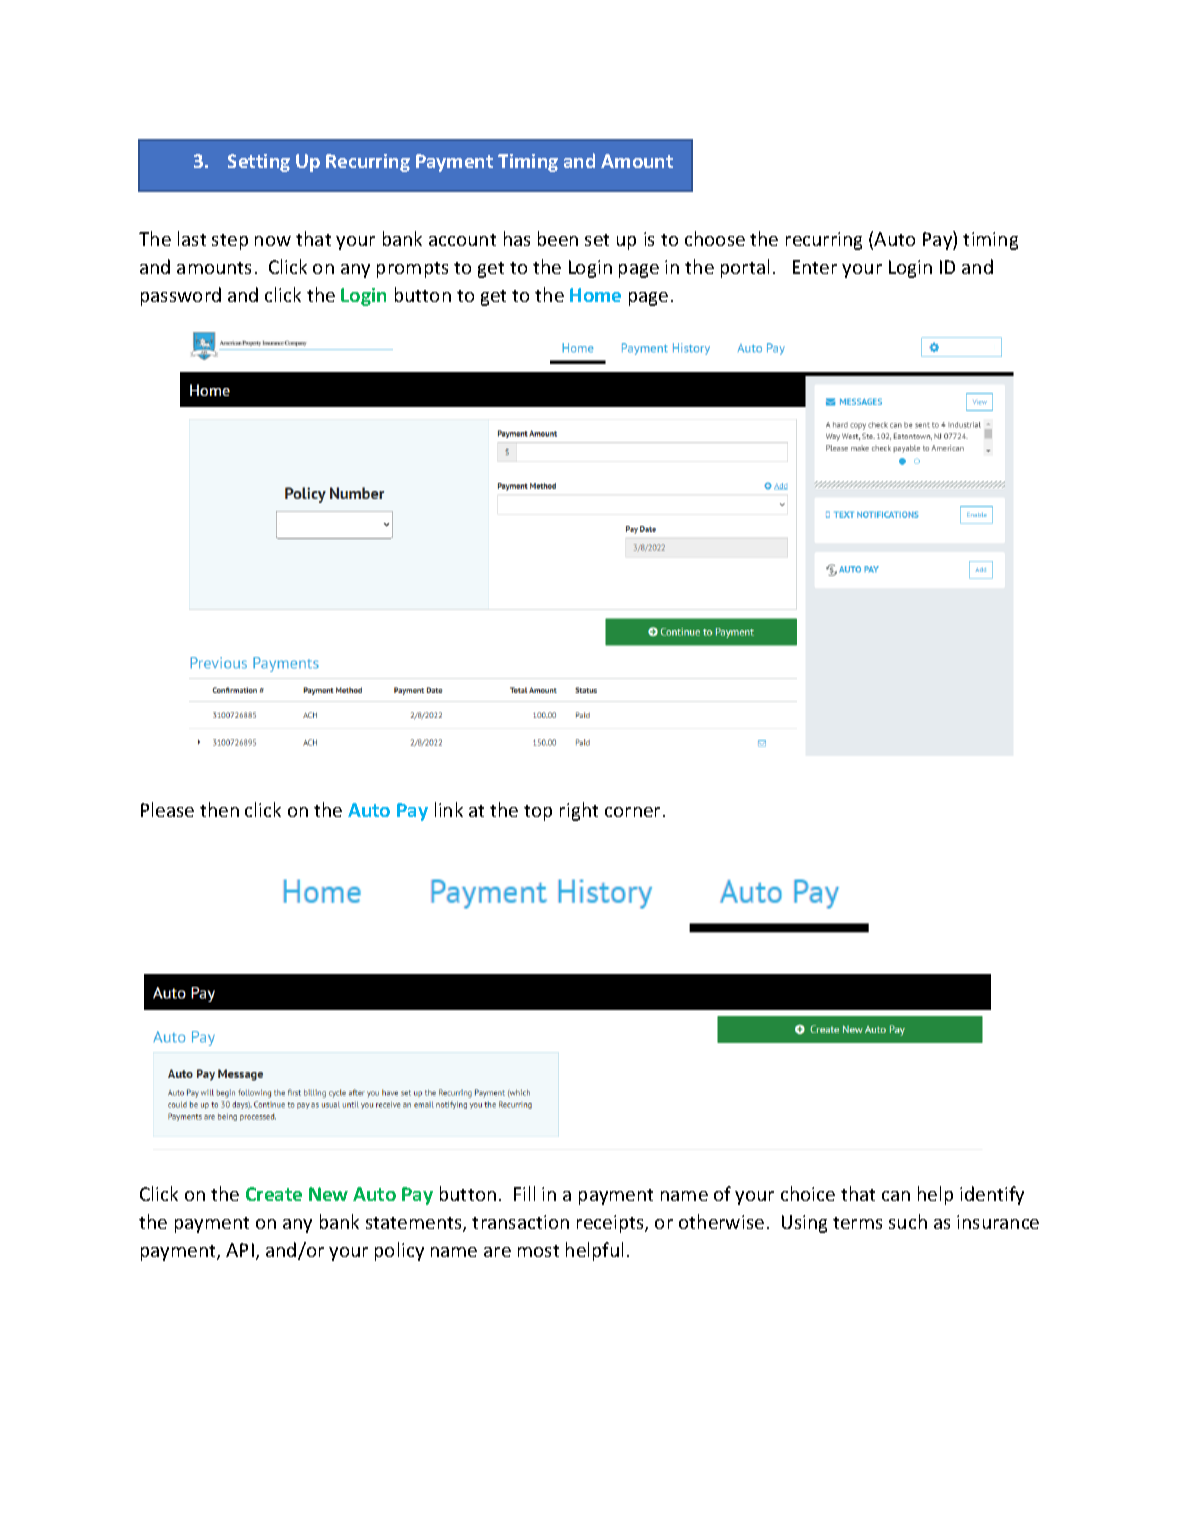  What do you see at coordinates (259, 163) in the screenshot?
I see `Setting` at bounding box center [259, 163].
